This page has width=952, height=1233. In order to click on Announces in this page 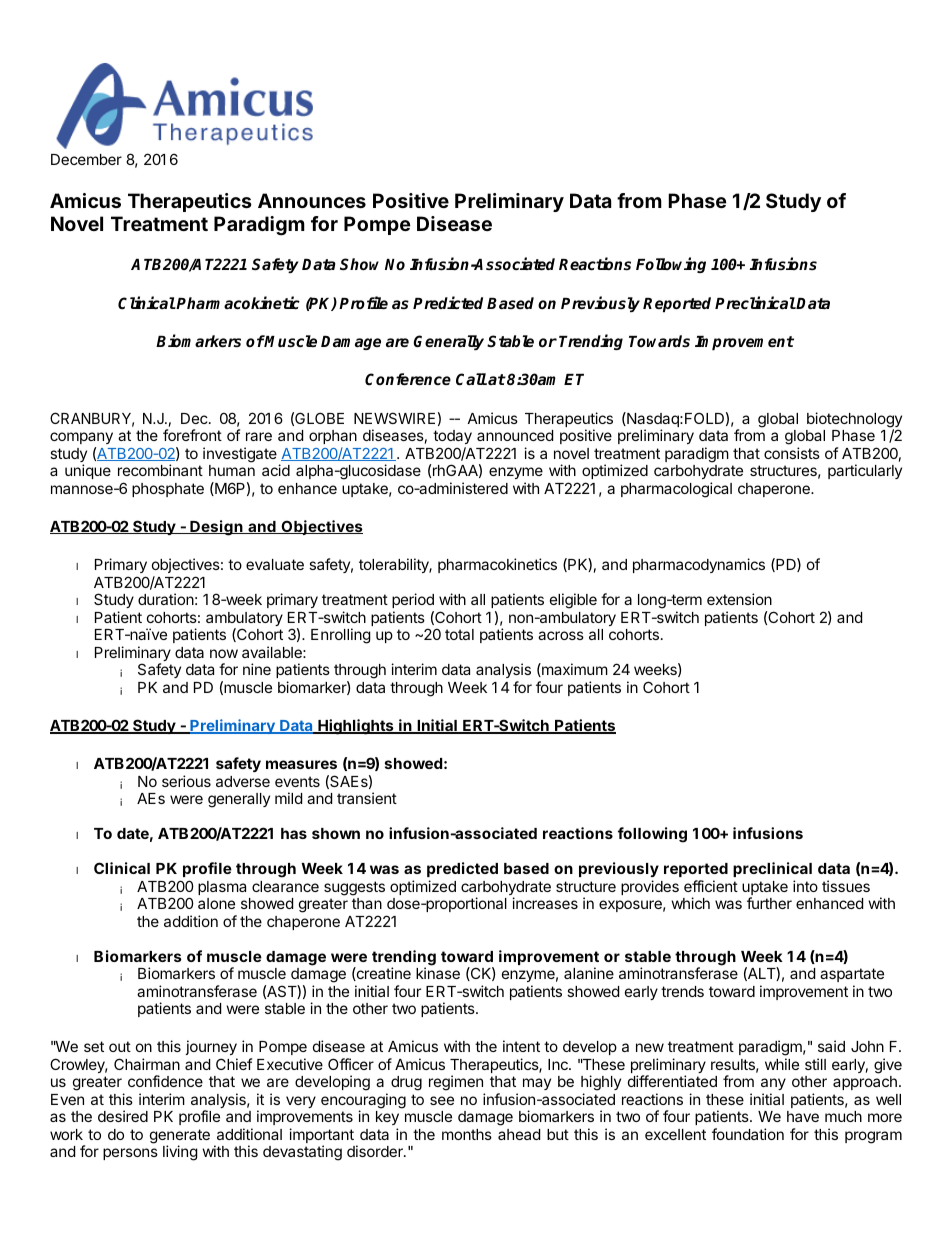, I will do `click(312, 200)`.
